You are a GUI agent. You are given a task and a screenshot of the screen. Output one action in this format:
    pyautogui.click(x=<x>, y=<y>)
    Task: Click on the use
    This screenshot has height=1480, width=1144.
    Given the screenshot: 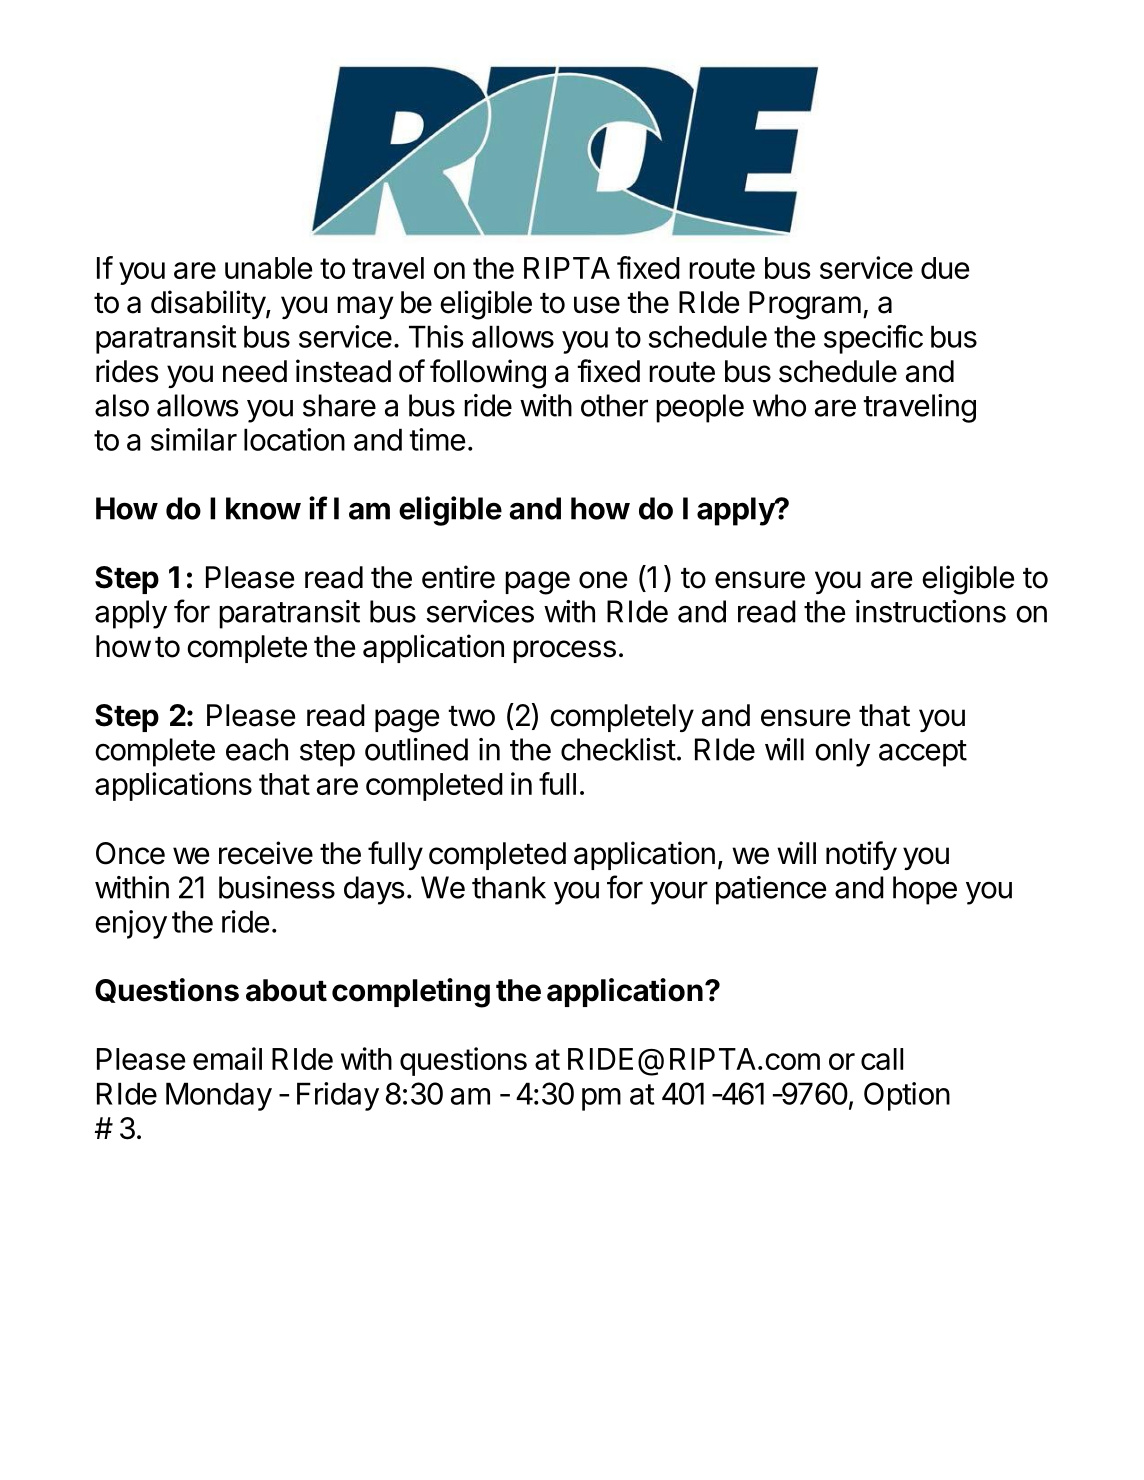 What is the action you would take?
    pyautogui.click(x=597, y=305)
